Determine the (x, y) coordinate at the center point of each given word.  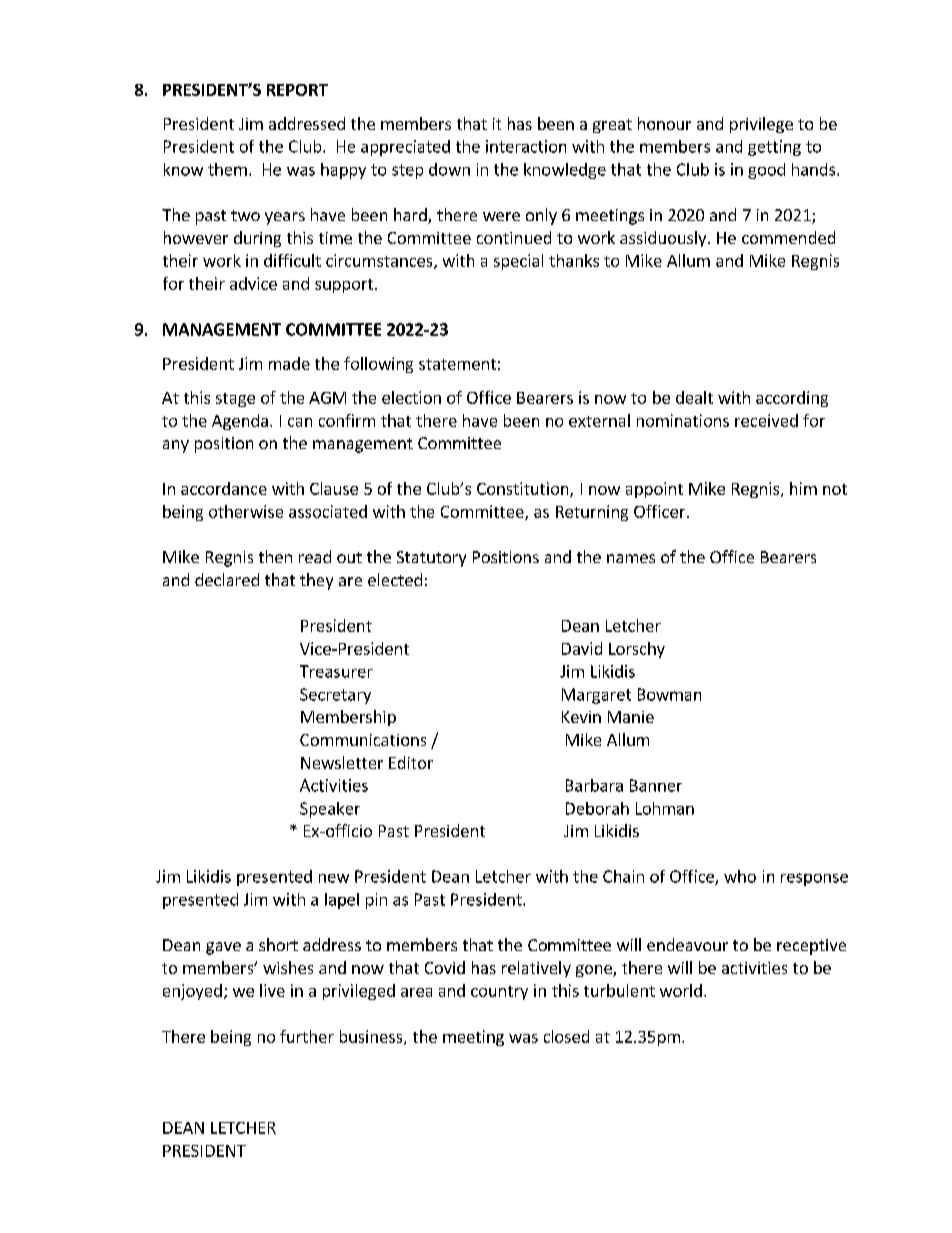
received (766, 420)
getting (774, 148)
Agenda (240, 422)
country (499, 993)
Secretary (335, 696)
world (681, 990)
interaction (526, 146)
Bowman (669, 694)
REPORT (297, 90)
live (272, 990)
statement (457, 364)
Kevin (581, 717)
